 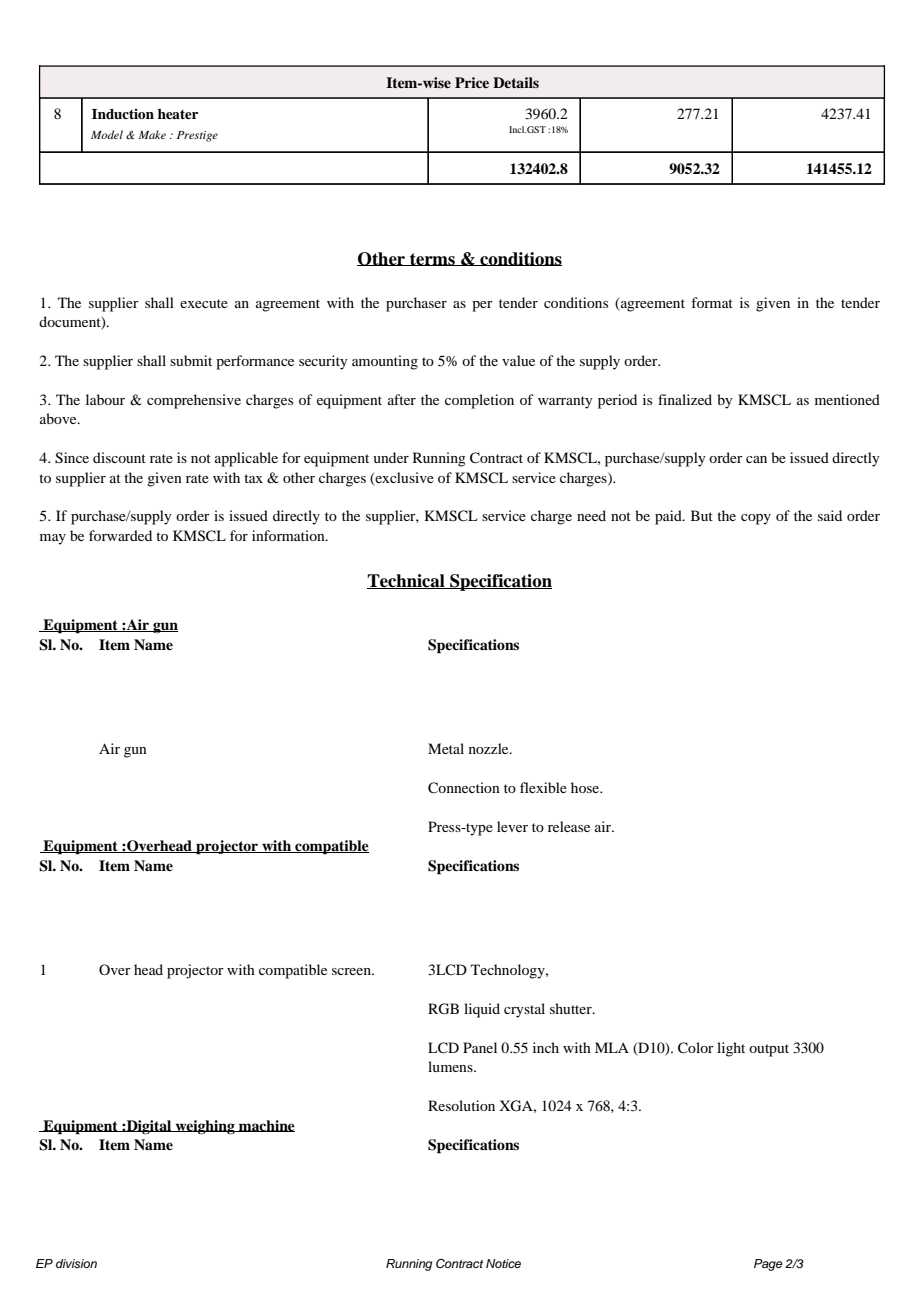 What do you see at coordinates (443, 1009) in the page?
I see `RGB` at bounding box center [443, 1009].
